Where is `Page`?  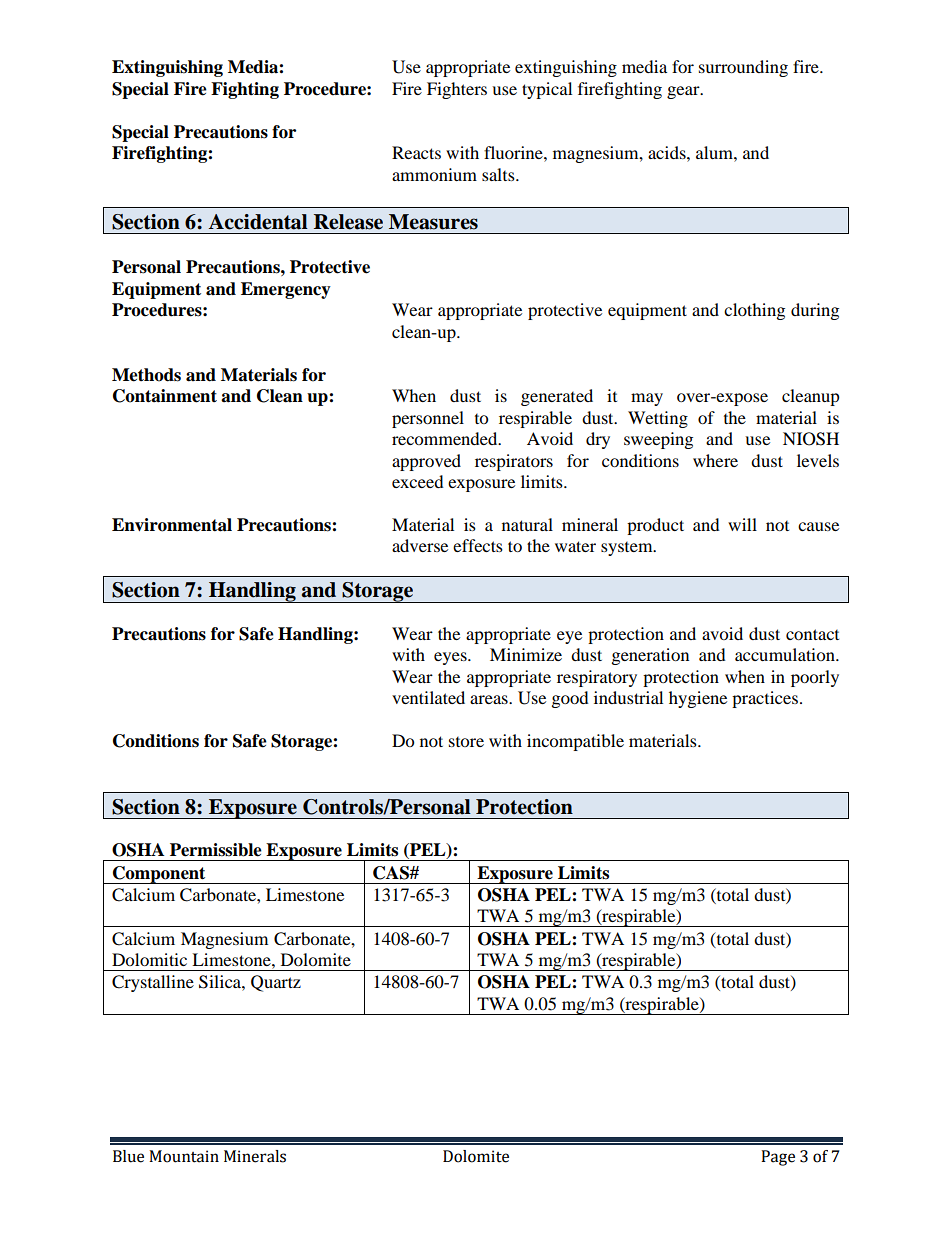 Page is located at coordinates (778, 1158).
